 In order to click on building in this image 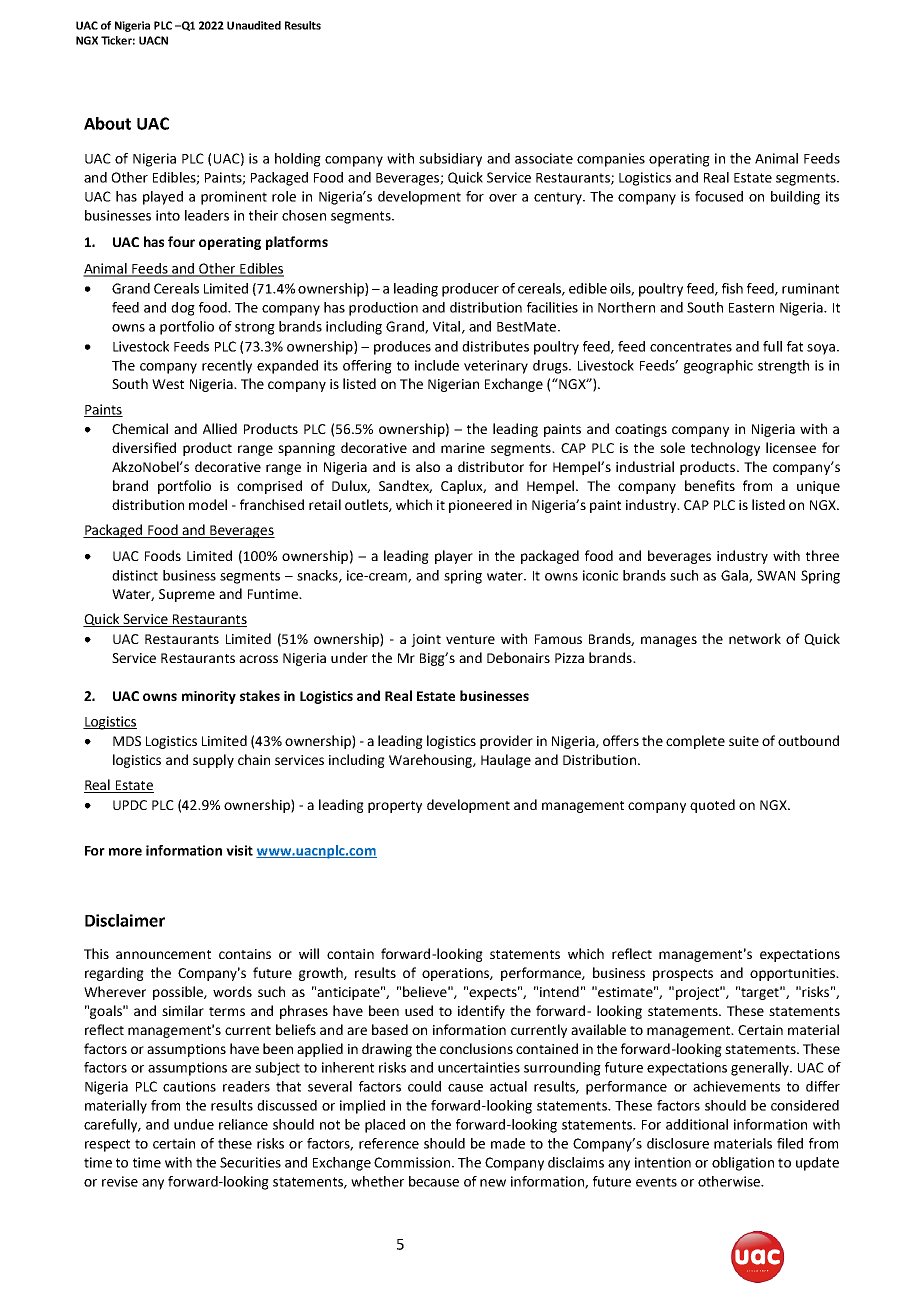, I will do `click(795, 198)`.
